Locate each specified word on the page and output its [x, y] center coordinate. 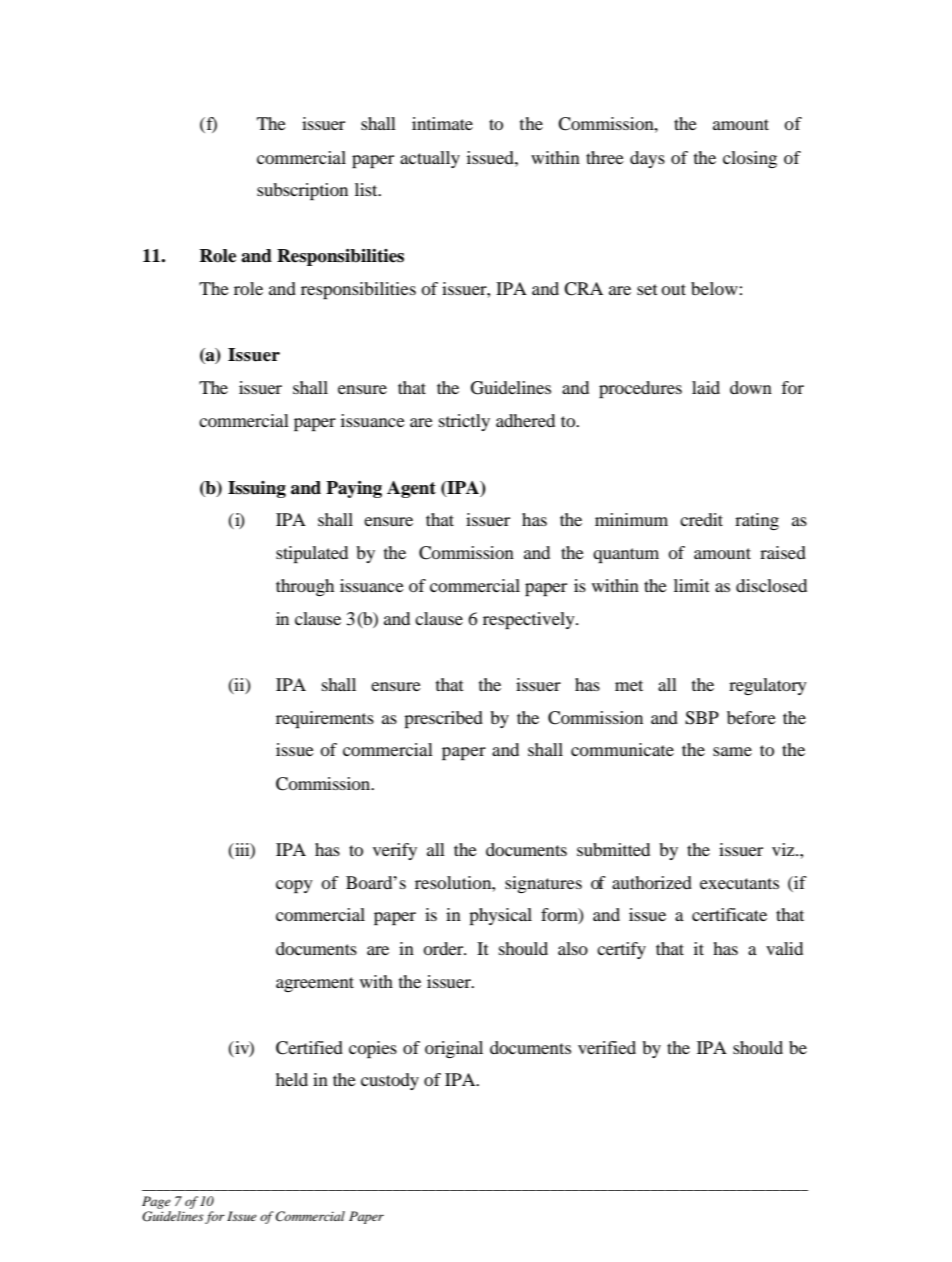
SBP [702, 718]
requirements [325, 719]
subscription [302, 191]
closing [750, 159]
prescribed [443, 719]
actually [430, 159]
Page [156, 1202]
